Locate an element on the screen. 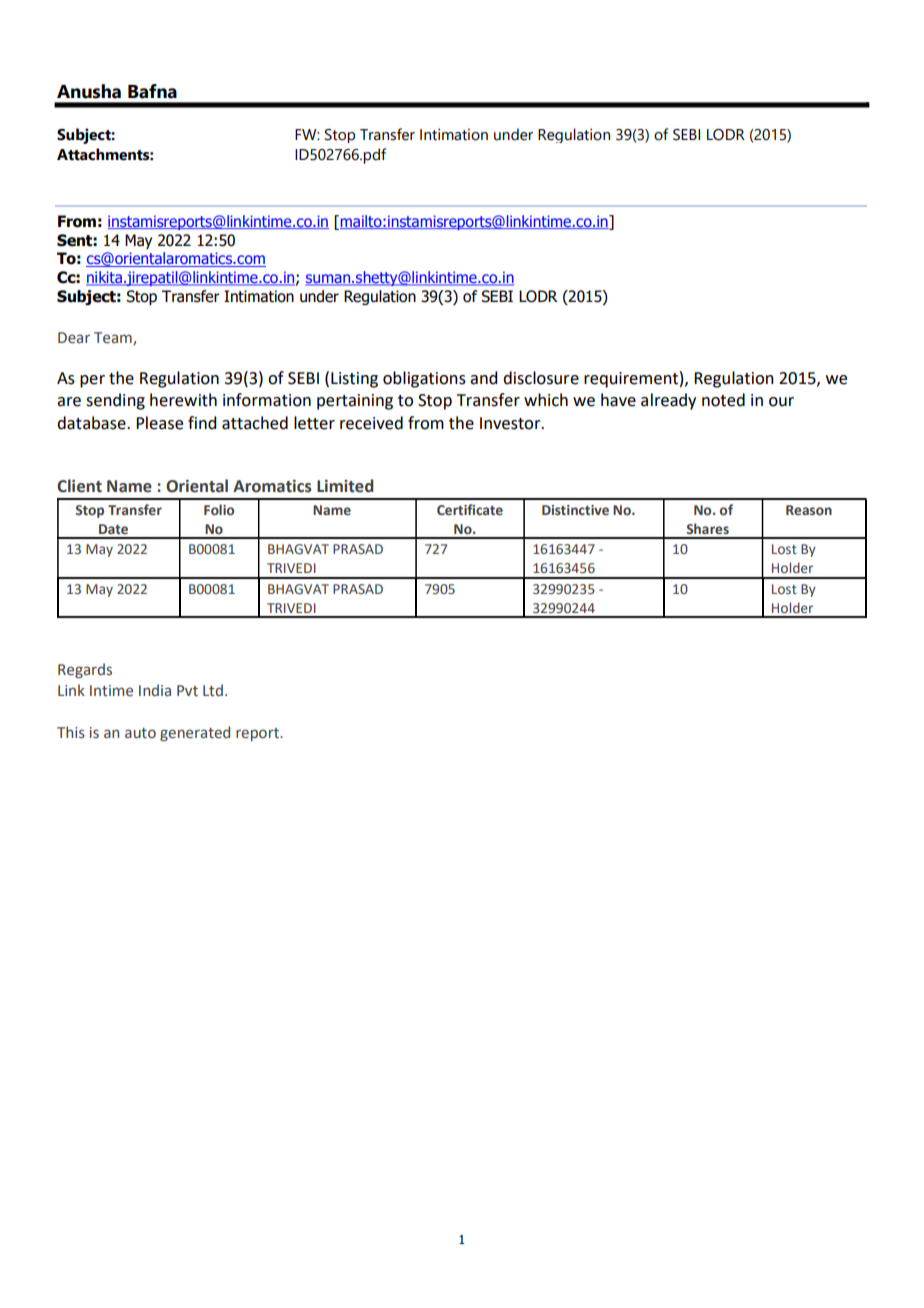 This screenshot has width=924, height=1308. noted is located at coordinates (723, 400).
